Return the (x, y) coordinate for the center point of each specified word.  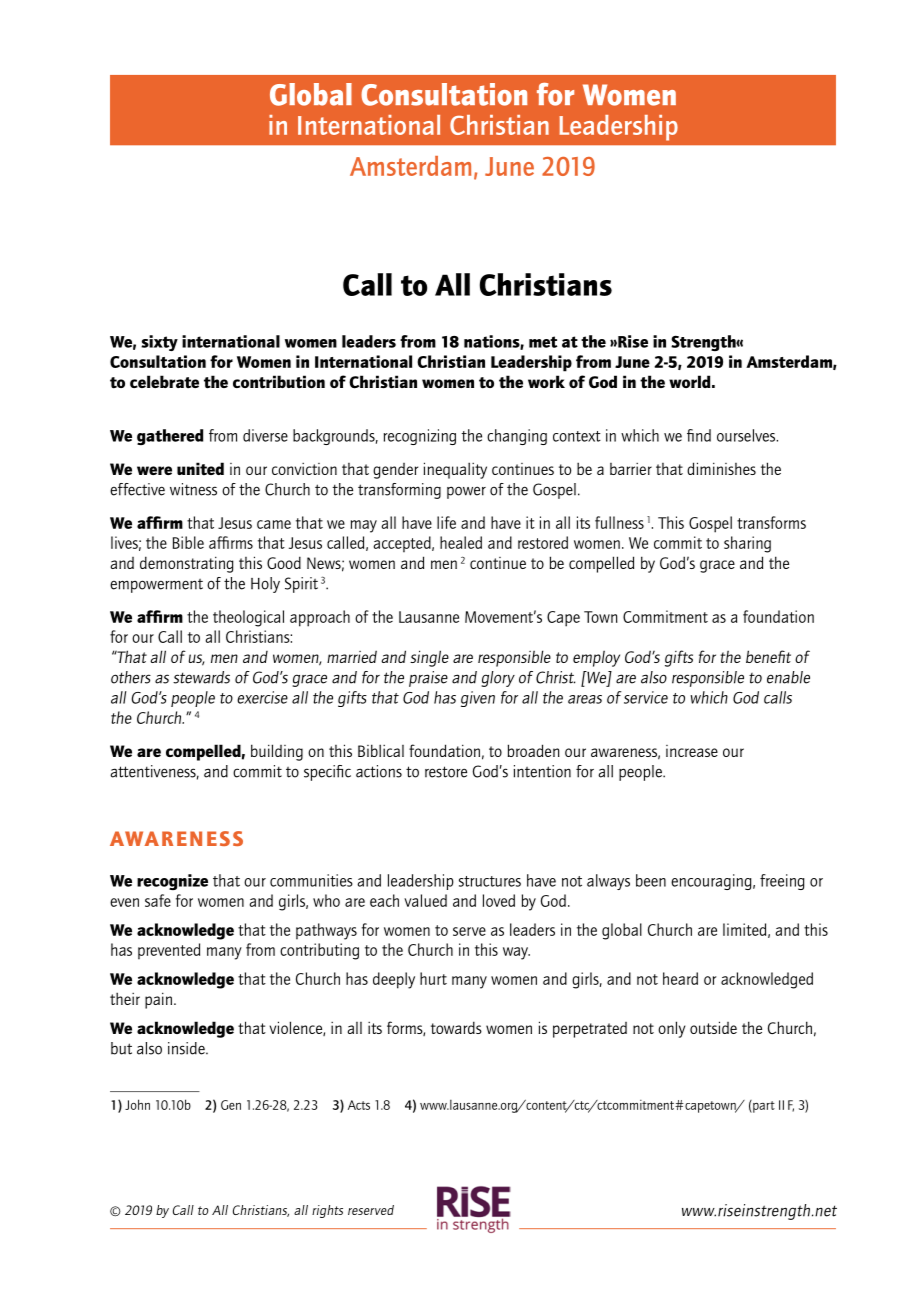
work (546, 381)
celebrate (164, 382)
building (277, 752)
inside (187, 1048)
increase (692, 751)
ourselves (747, 435)
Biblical (381, 750)
